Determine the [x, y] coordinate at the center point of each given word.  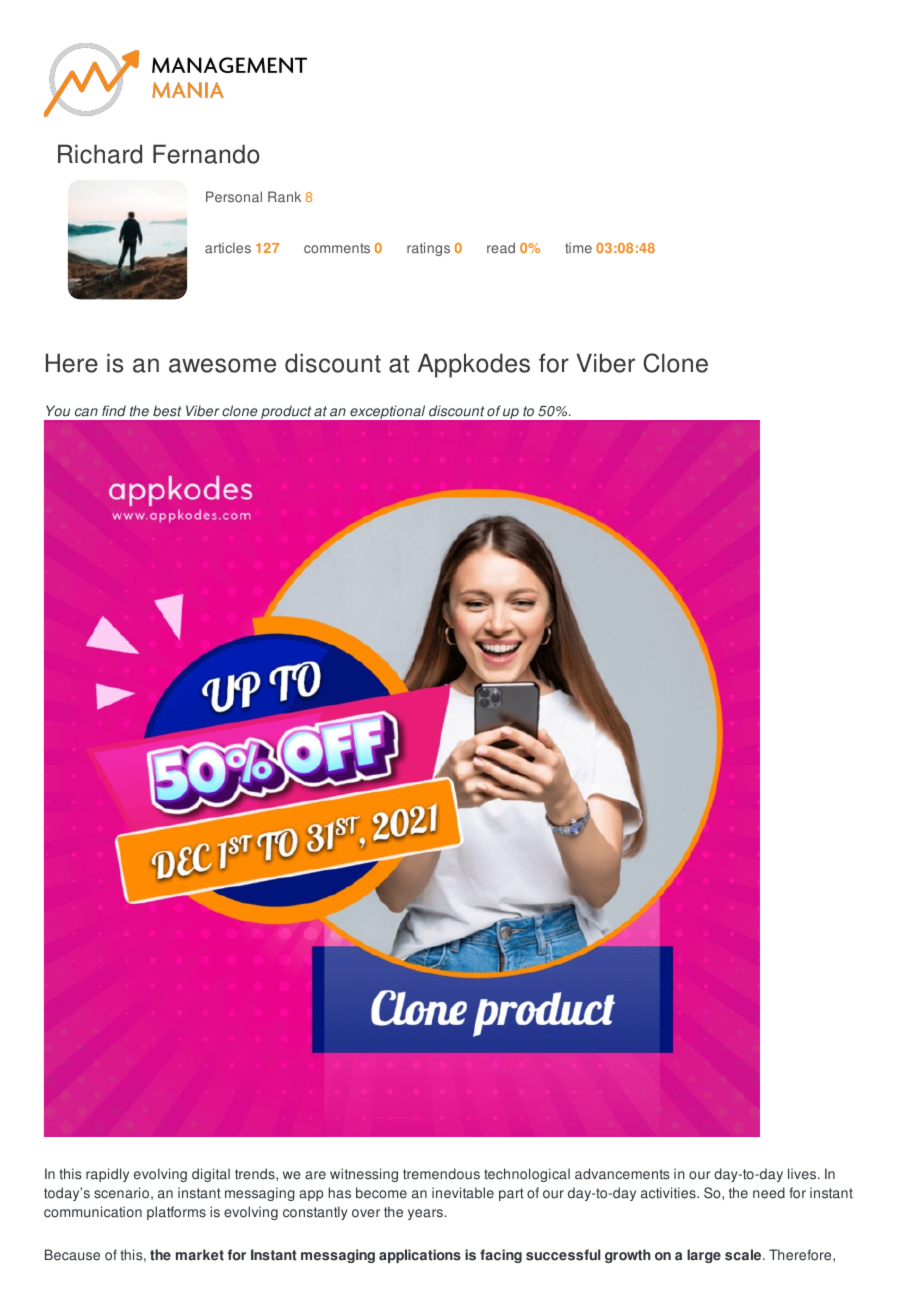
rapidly [107, 1175]
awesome [222, 365]
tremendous [441, 1174]
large [704, 1256]
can [86, 412]
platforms [176, 1213]
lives [803, 1174]
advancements [622, 1174]
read [501, 248]
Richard [100, 154]
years [426, 1214]
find [114, 411]
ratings [428, 249]
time [578, 248]
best [167, 411]
